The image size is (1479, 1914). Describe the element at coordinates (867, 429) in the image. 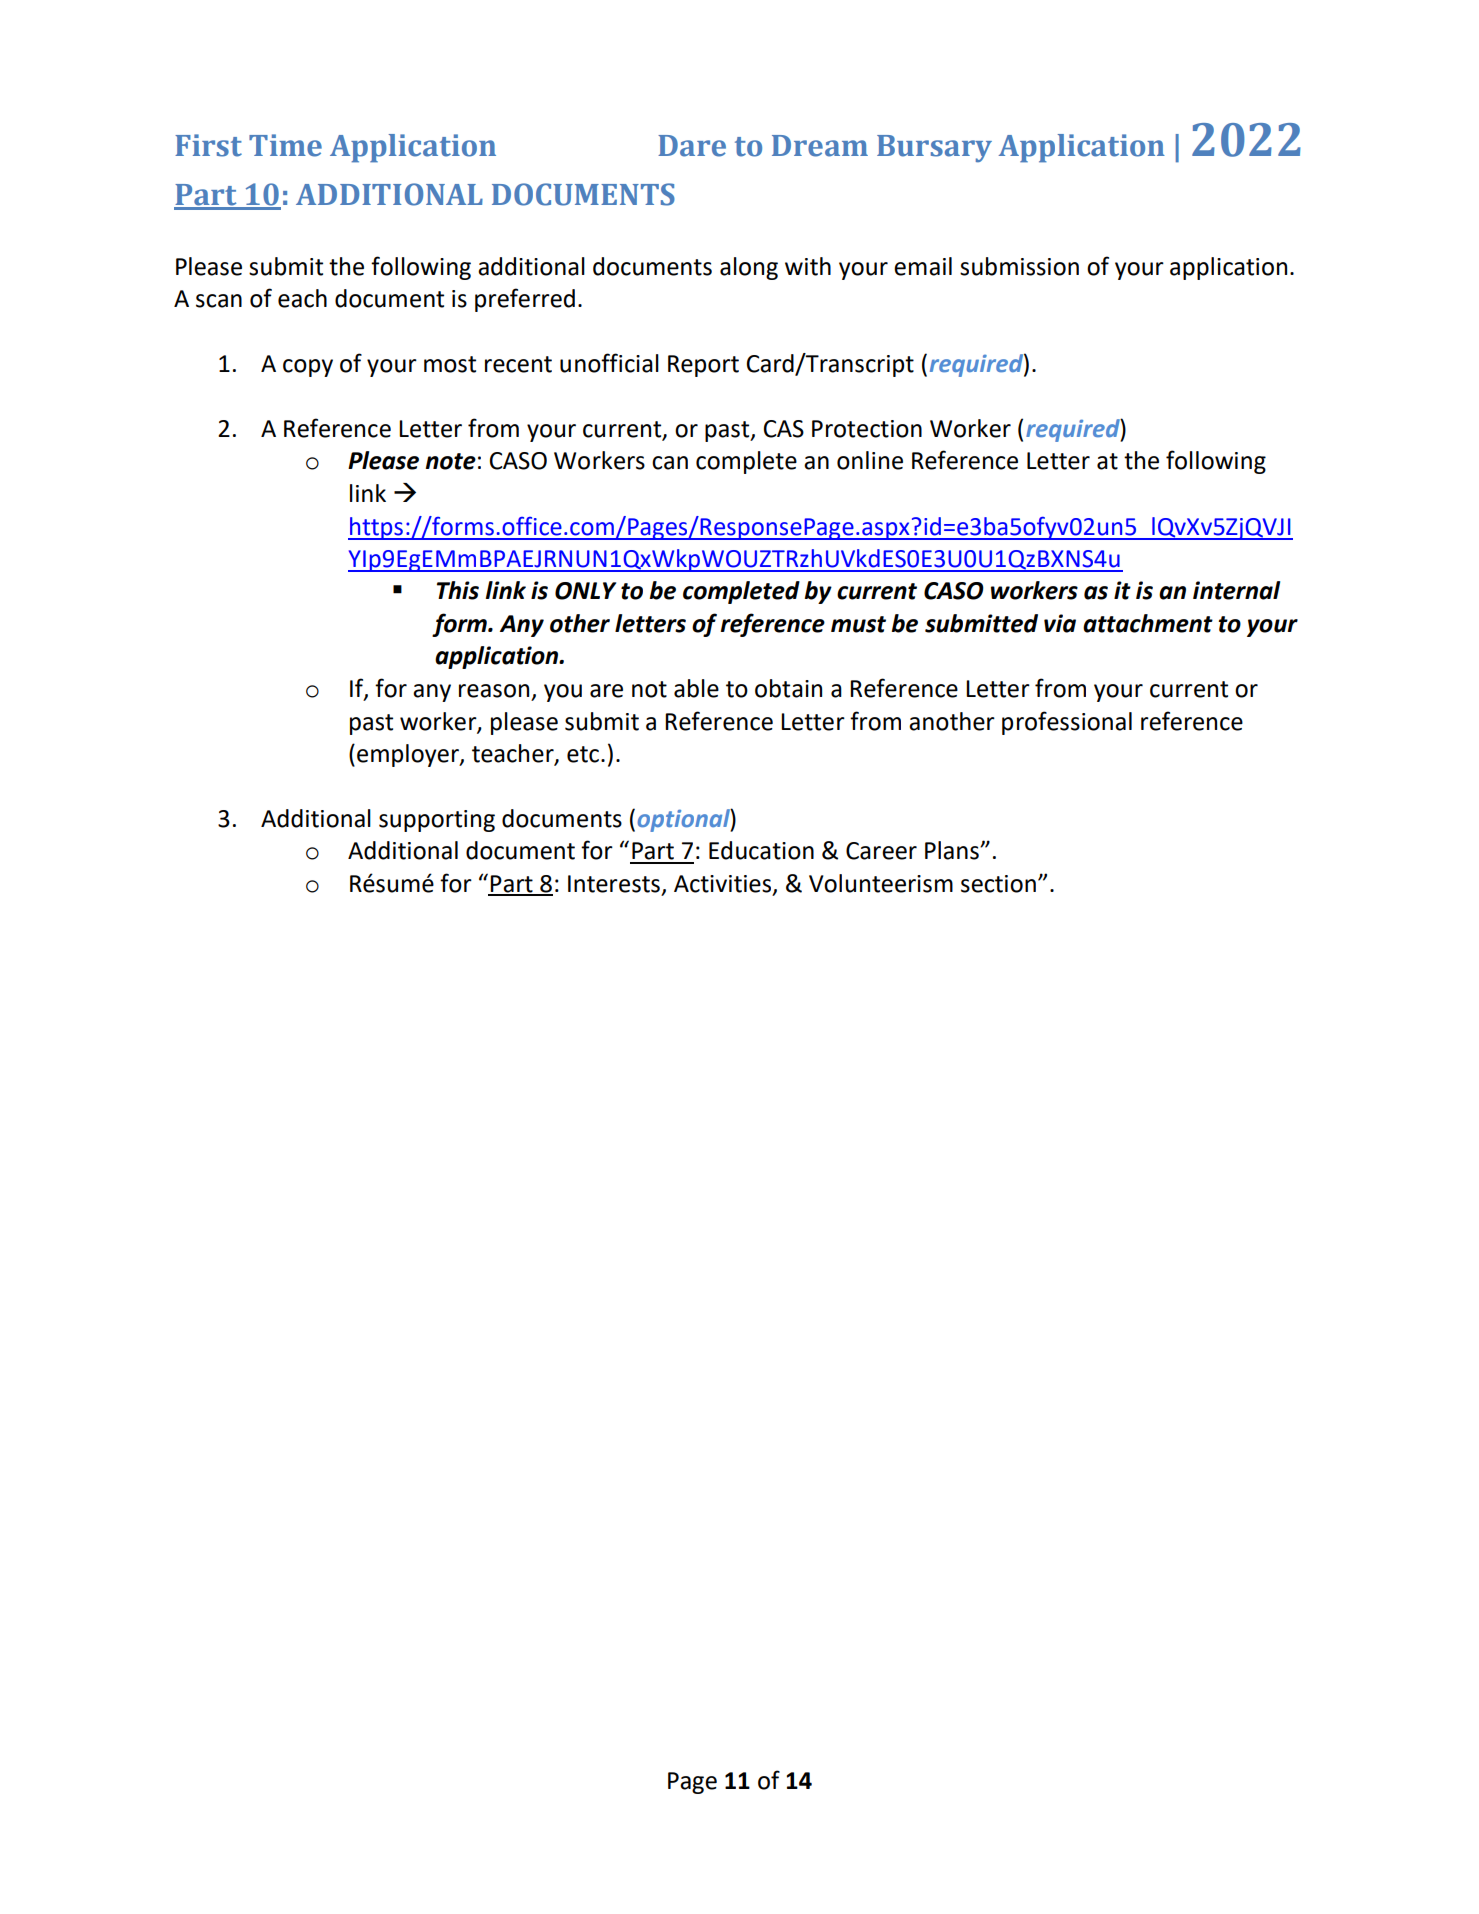

I see `Protection` at that location.
